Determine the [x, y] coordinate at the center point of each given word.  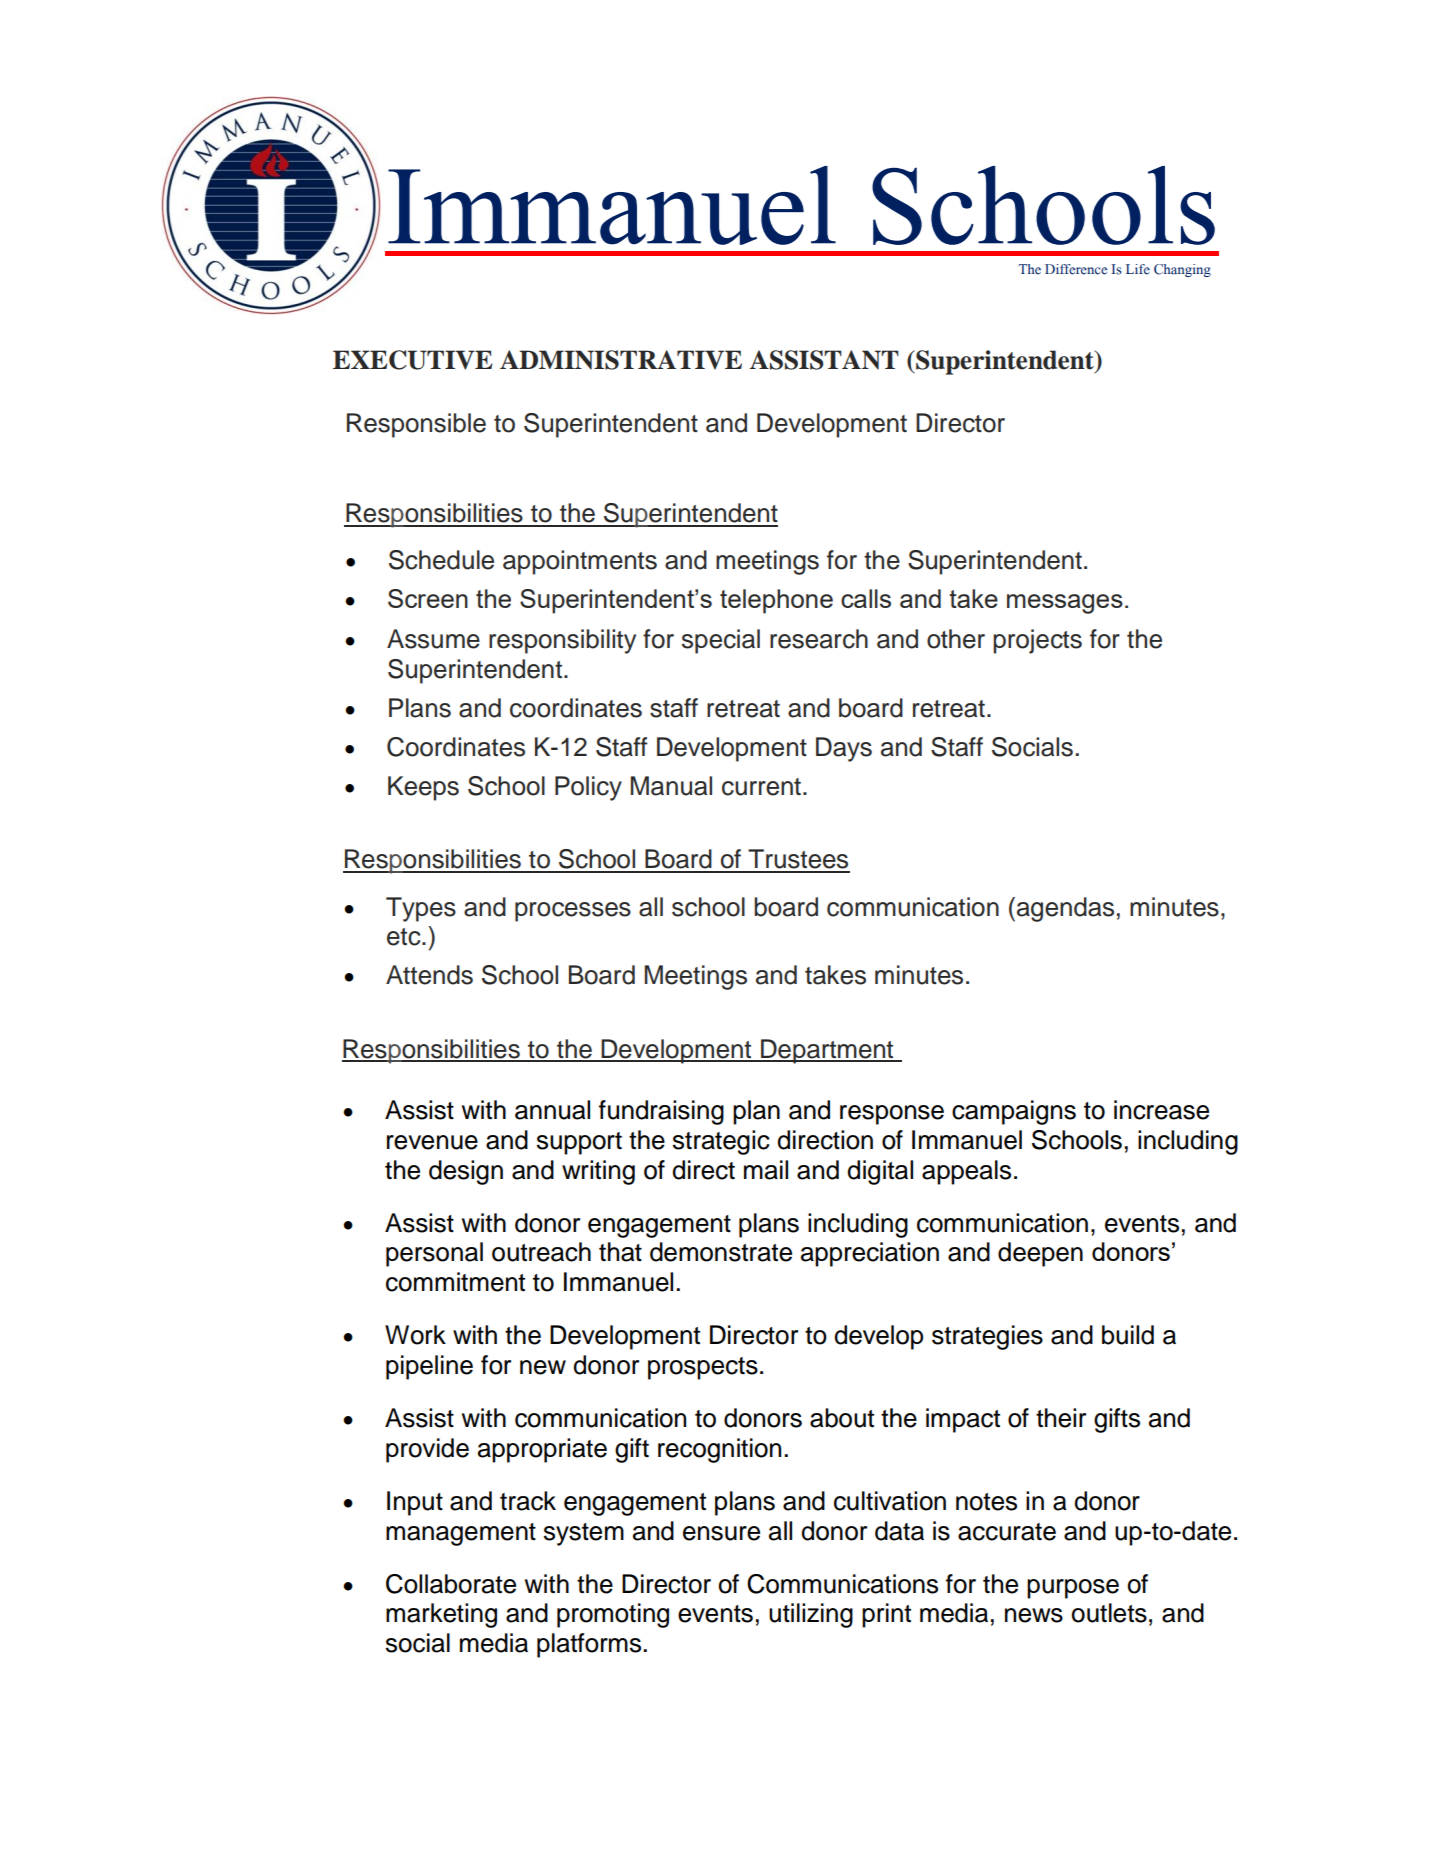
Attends [429, 975]
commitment [455, 1282]
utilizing [811, 1615]
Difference [1076, 269]
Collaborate [451, 1584]
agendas [1065, 909]
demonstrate [721, 1252]
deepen [1040, 1254]
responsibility [562, 641]
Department [827, 1051]
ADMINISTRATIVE [621, 360]
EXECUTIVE [412, 360]
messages [1065, 604]
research [819, 639]
